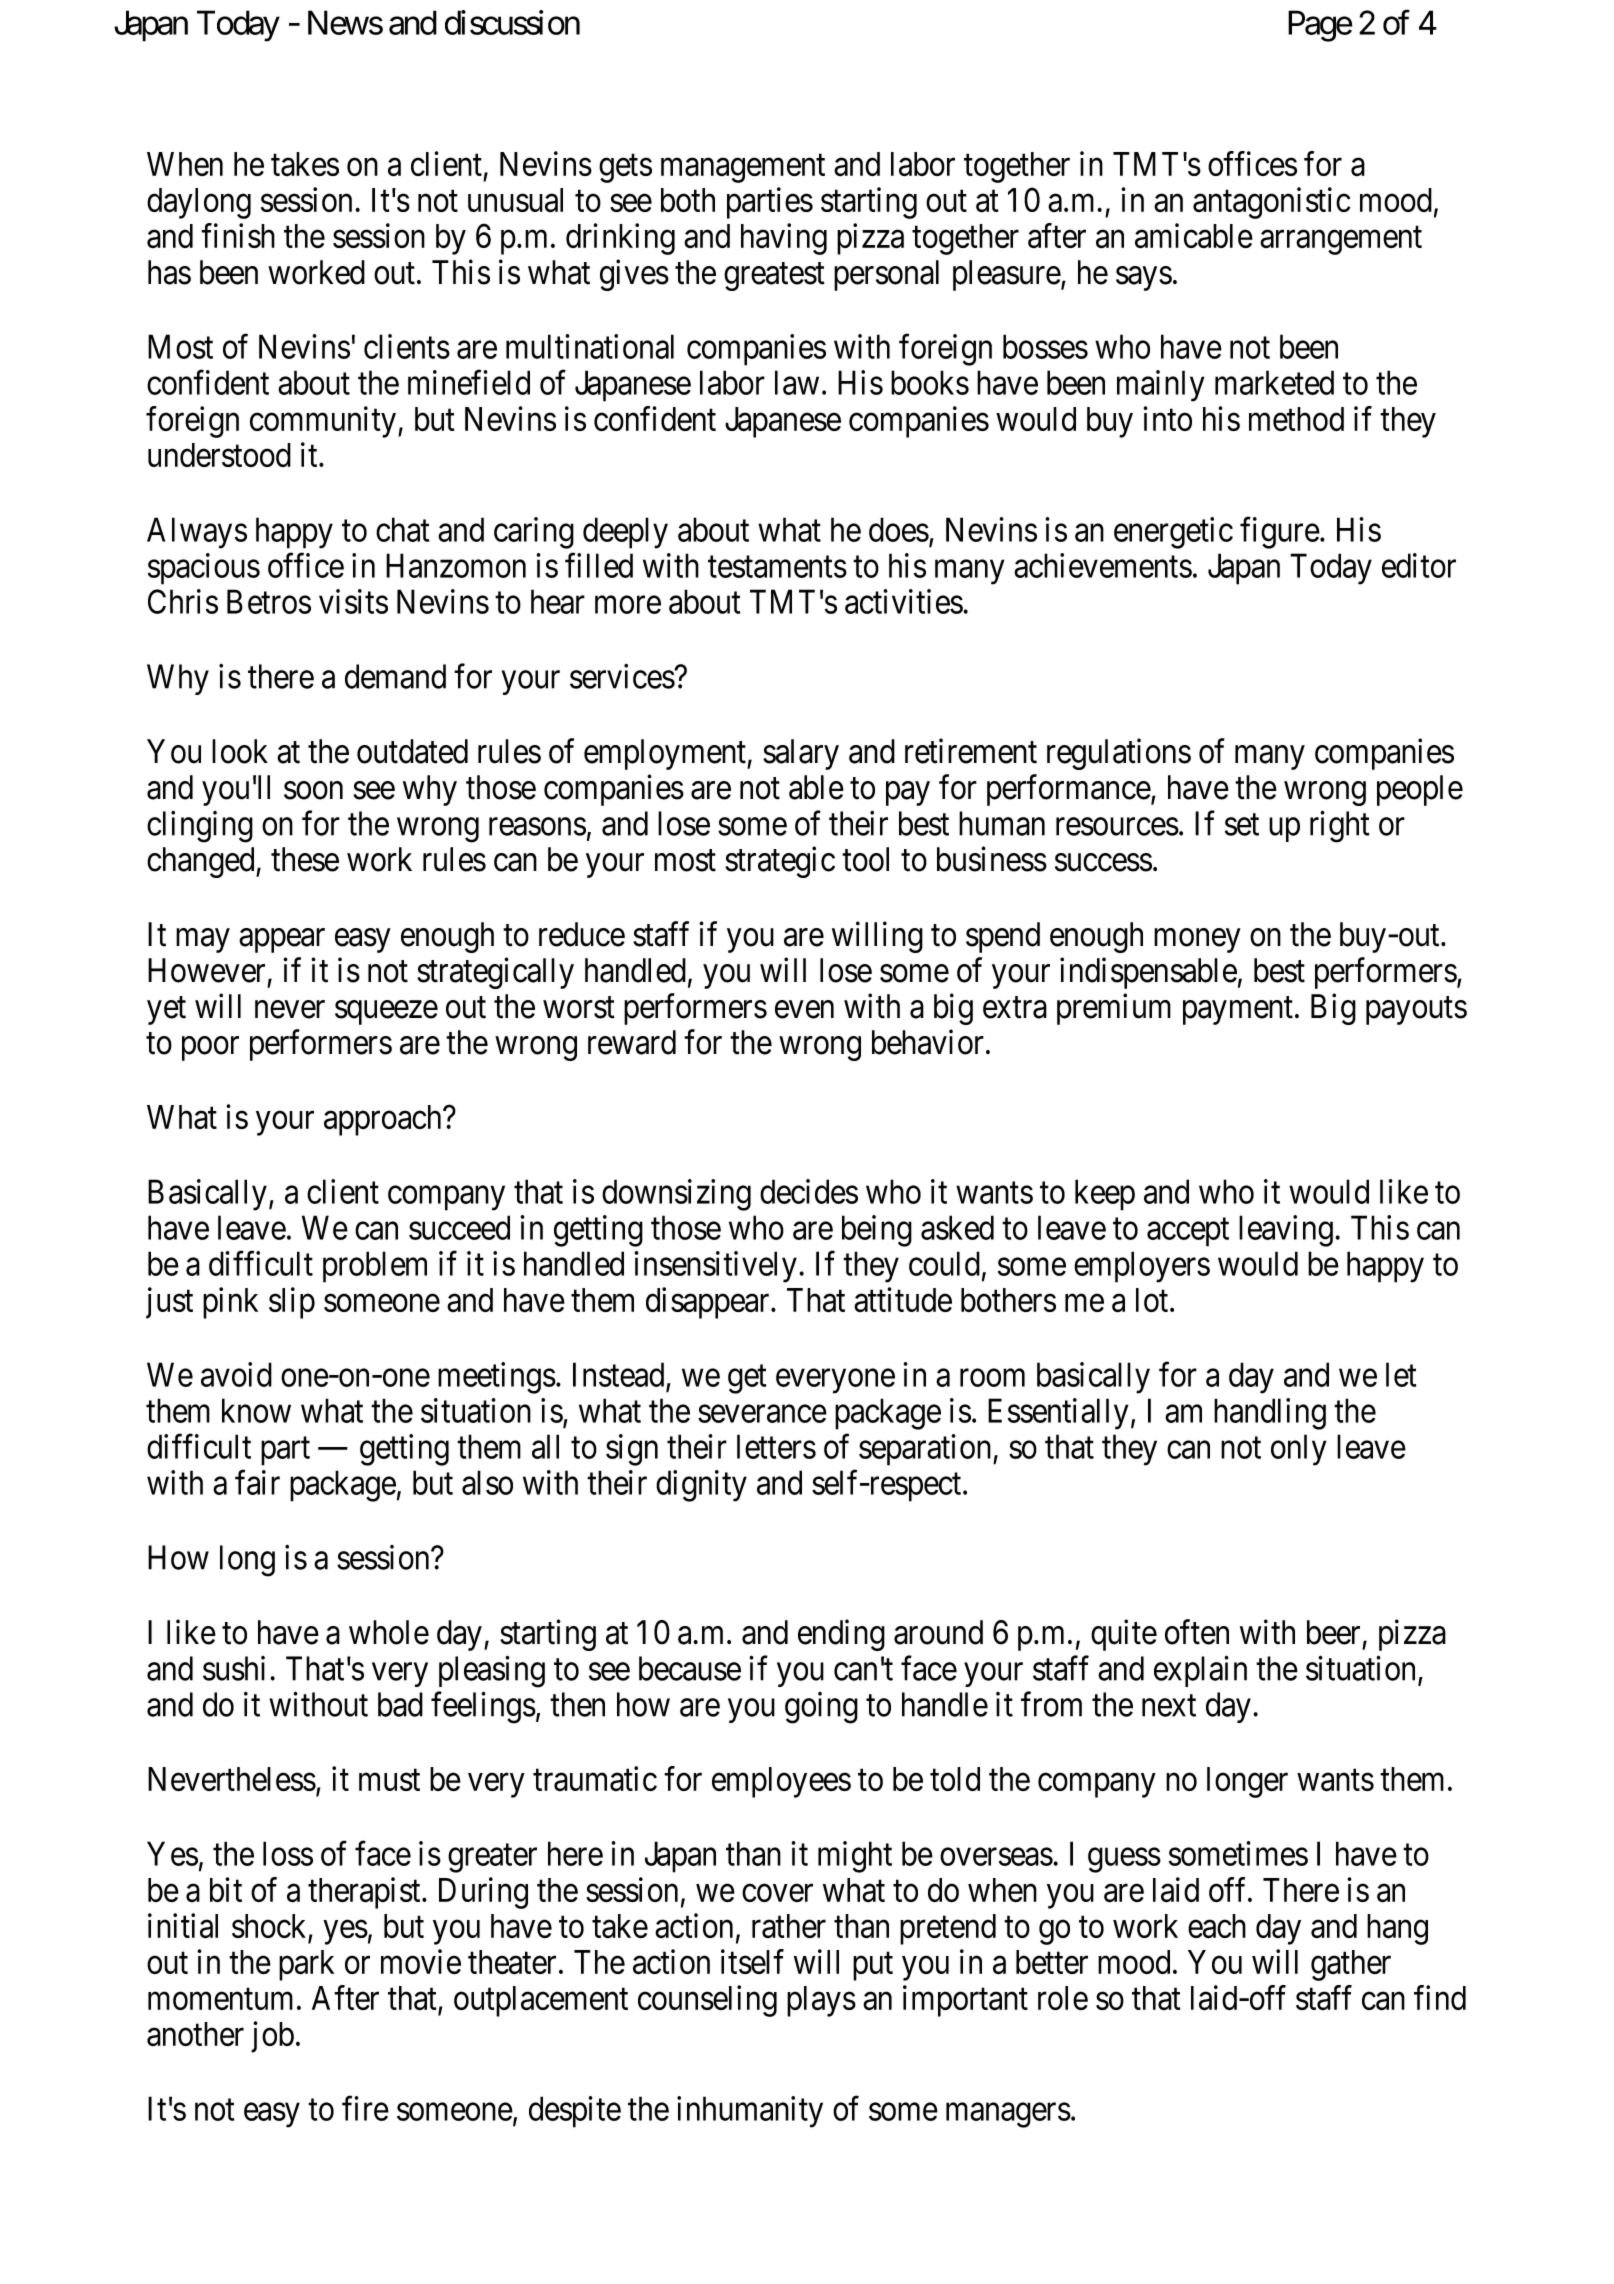 The height and width of the document is (2284, 1614). What do you see at coordinates (238, 235) in the document?
I see `finish` at bounding box center [238, 235].
